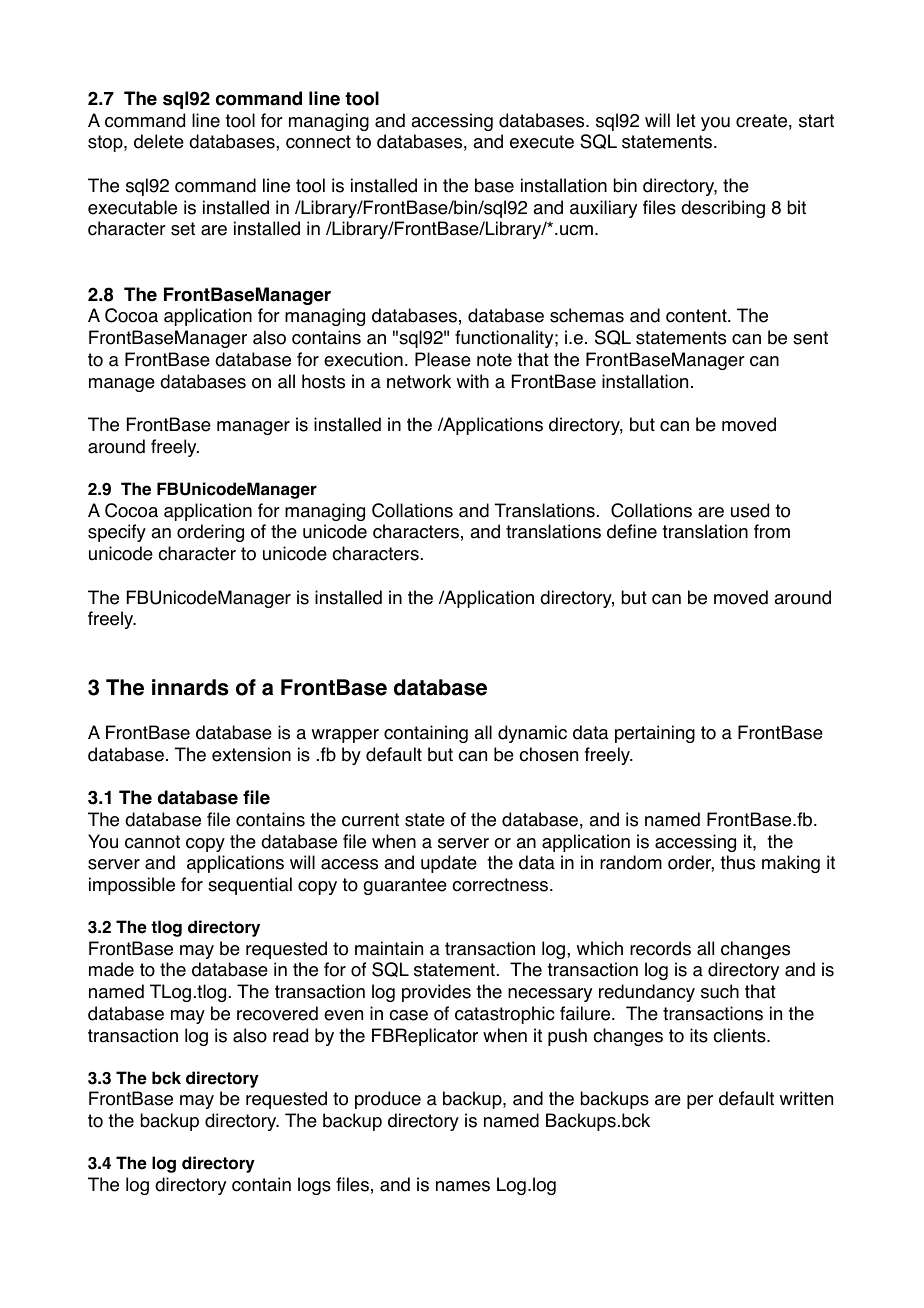 The width and height of the page is (924, 1308). I want to click on innards, so click(190, 687).
